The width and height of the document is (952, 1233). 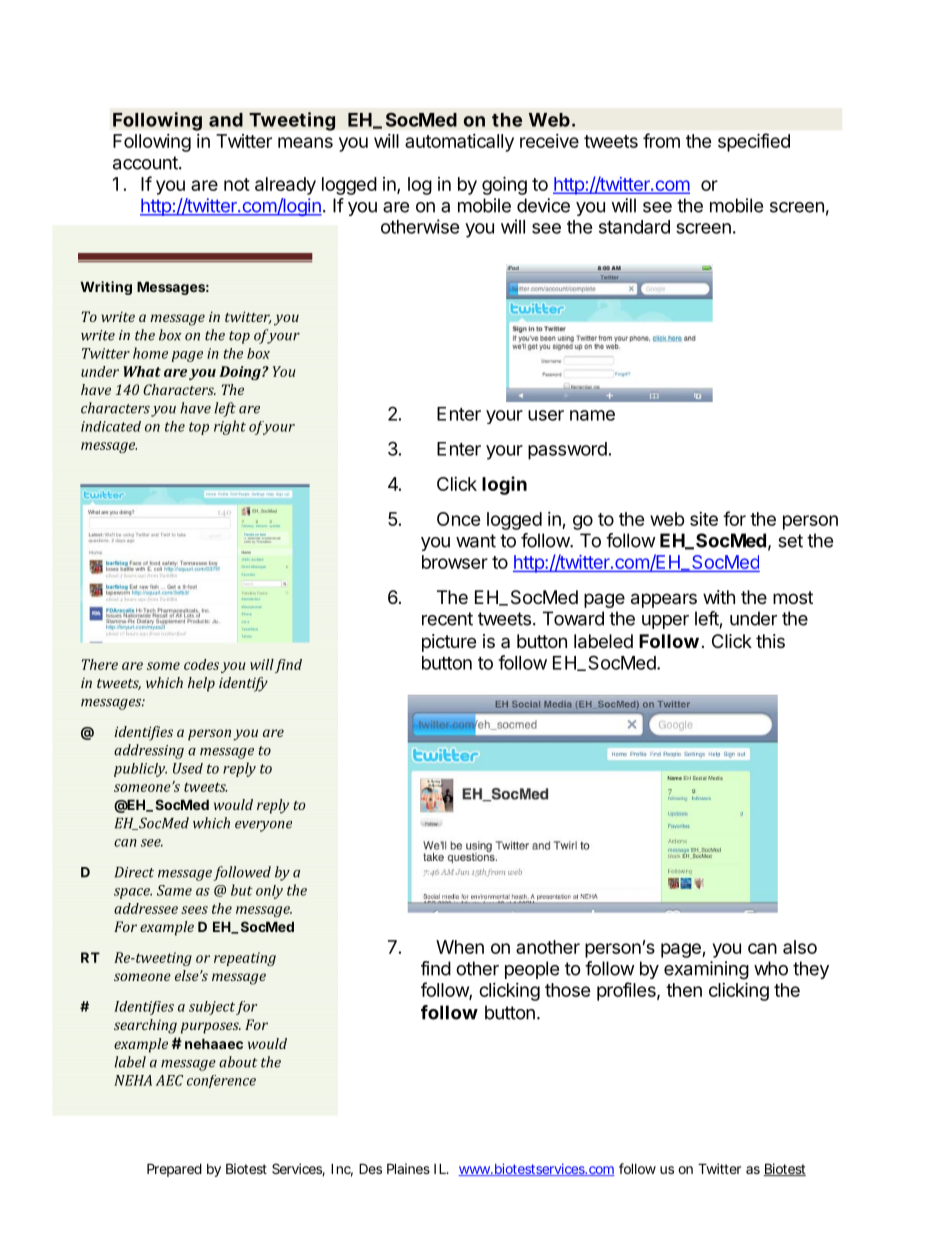 What do you see at coordinates (704, 519) in the document?
I see `site` at bounding box center [704, 519].
